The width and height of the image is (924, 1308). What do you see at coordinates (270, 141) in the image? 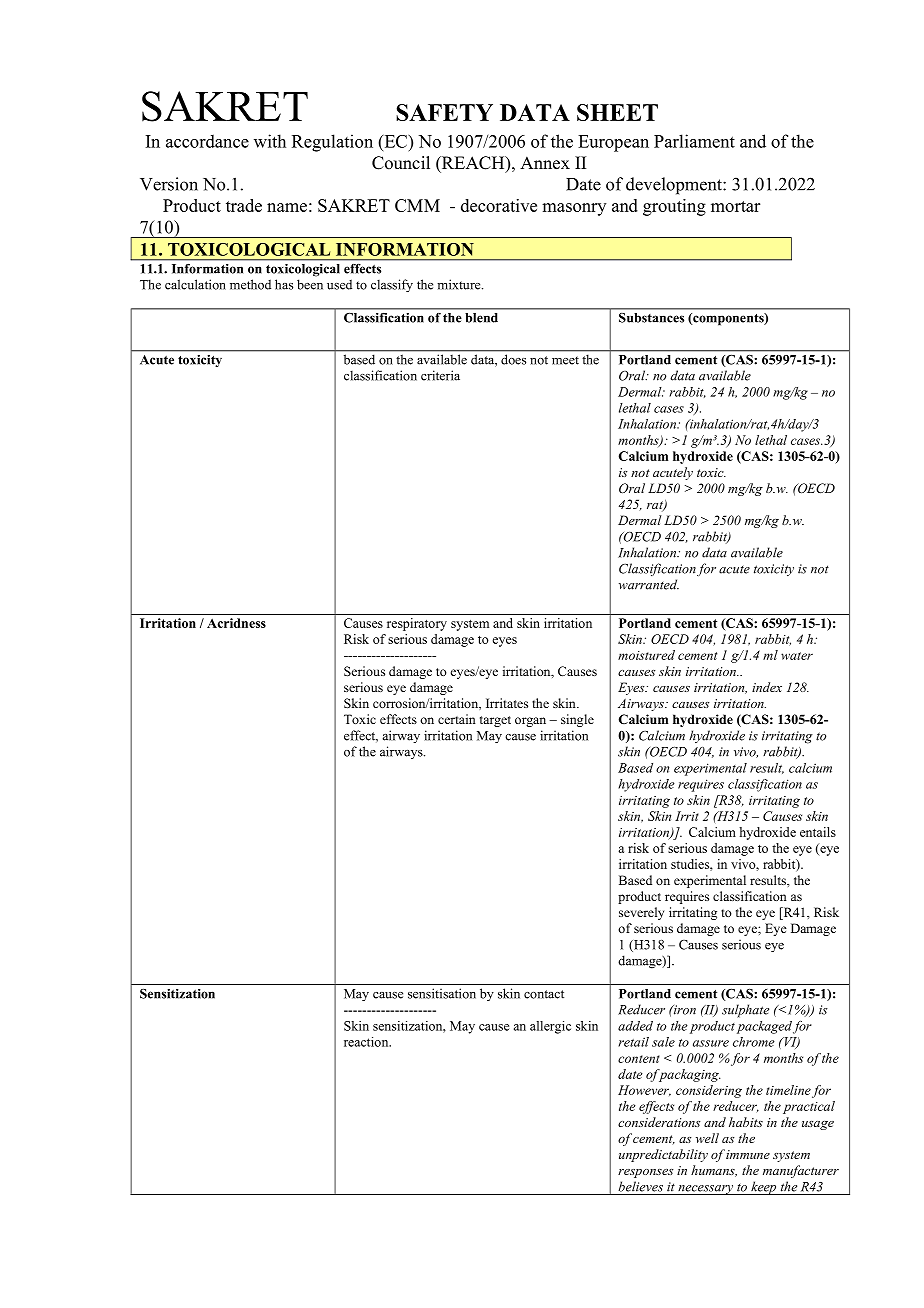
I see `with` at bounding box center [270, 141].
